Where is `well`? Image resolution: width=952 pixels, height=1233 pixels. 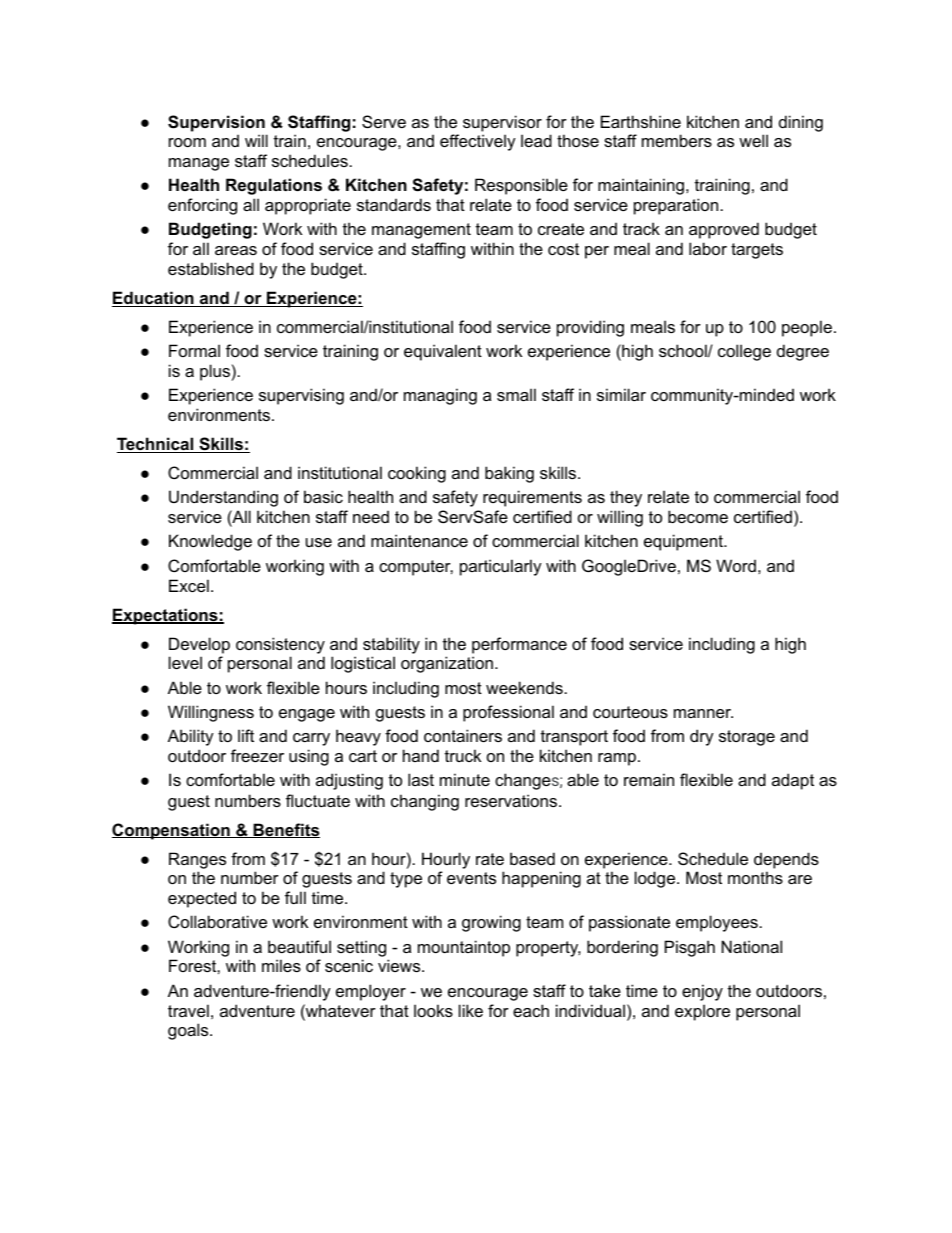 well is located at coordinates (753, 140).
